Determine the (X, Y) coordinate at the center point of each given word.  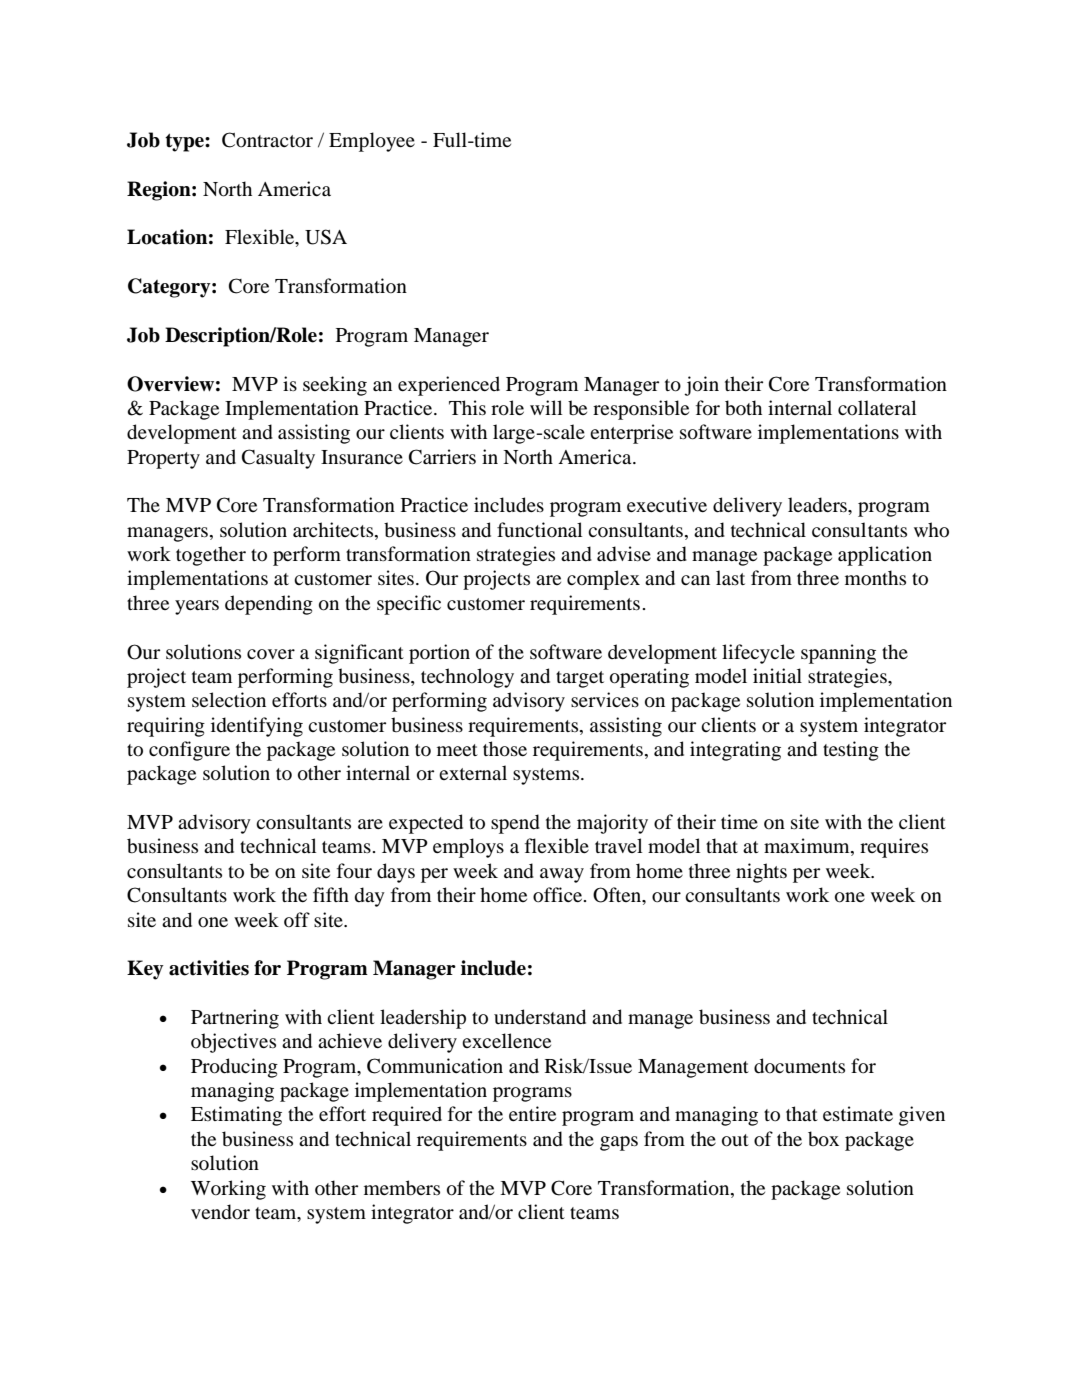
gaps (619, 1143)
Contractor (267, 140)
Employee (372, 142)
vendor (220, 1212)
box (823, 1139)
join (701, 386)
